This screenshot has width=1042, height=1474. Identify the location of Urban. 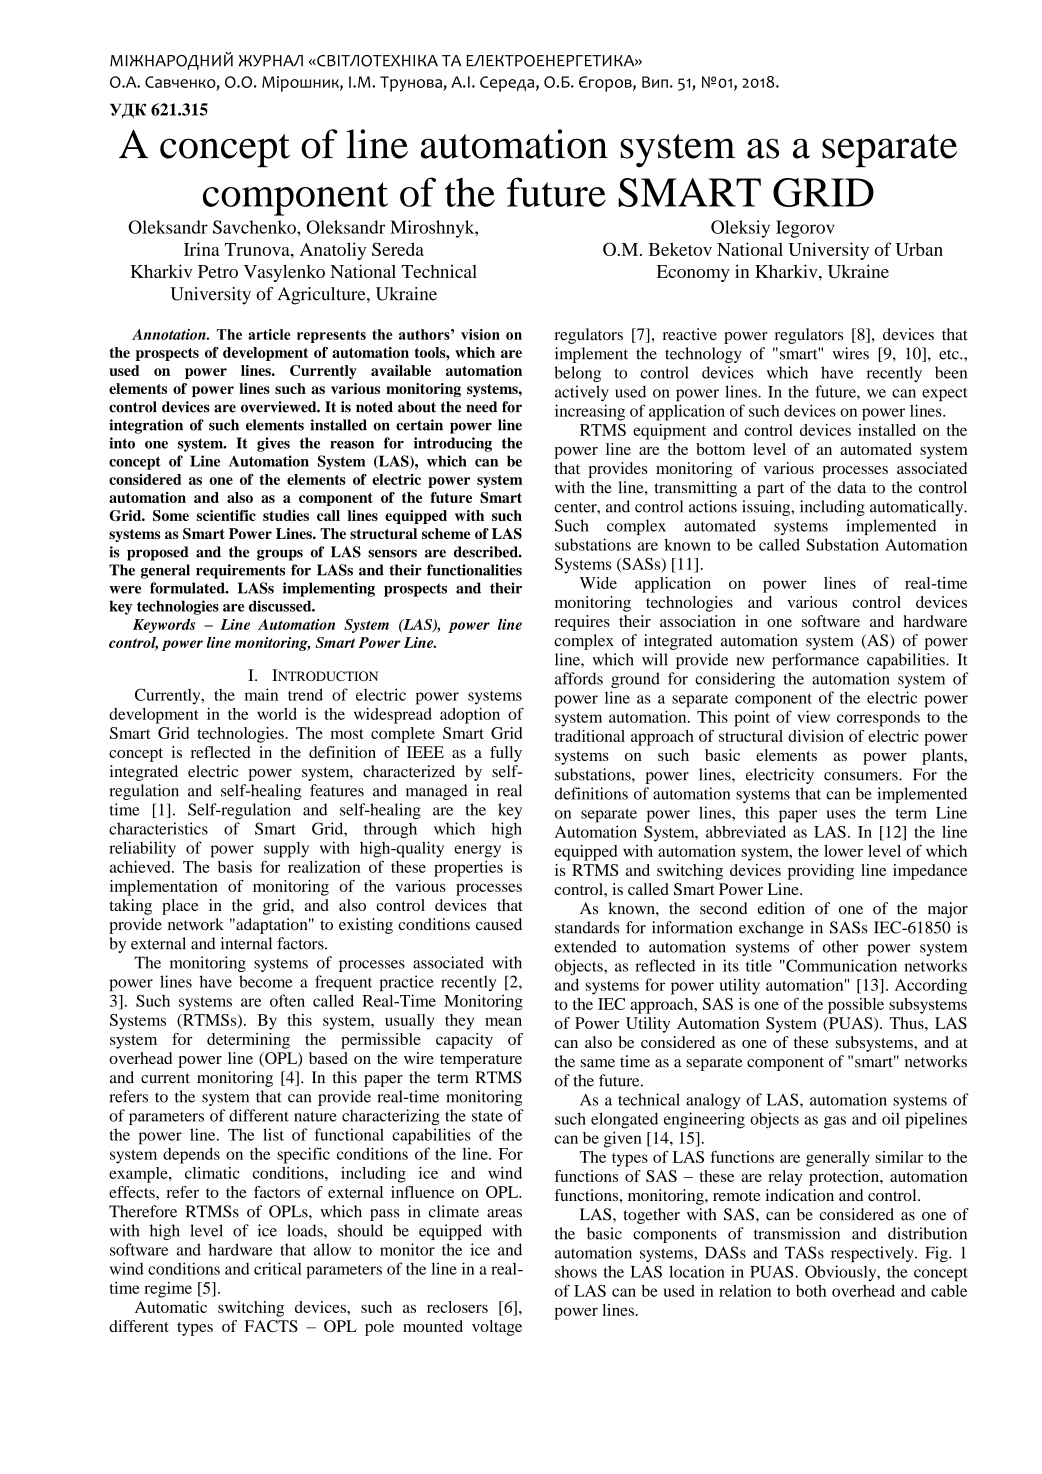
(919, 249).
